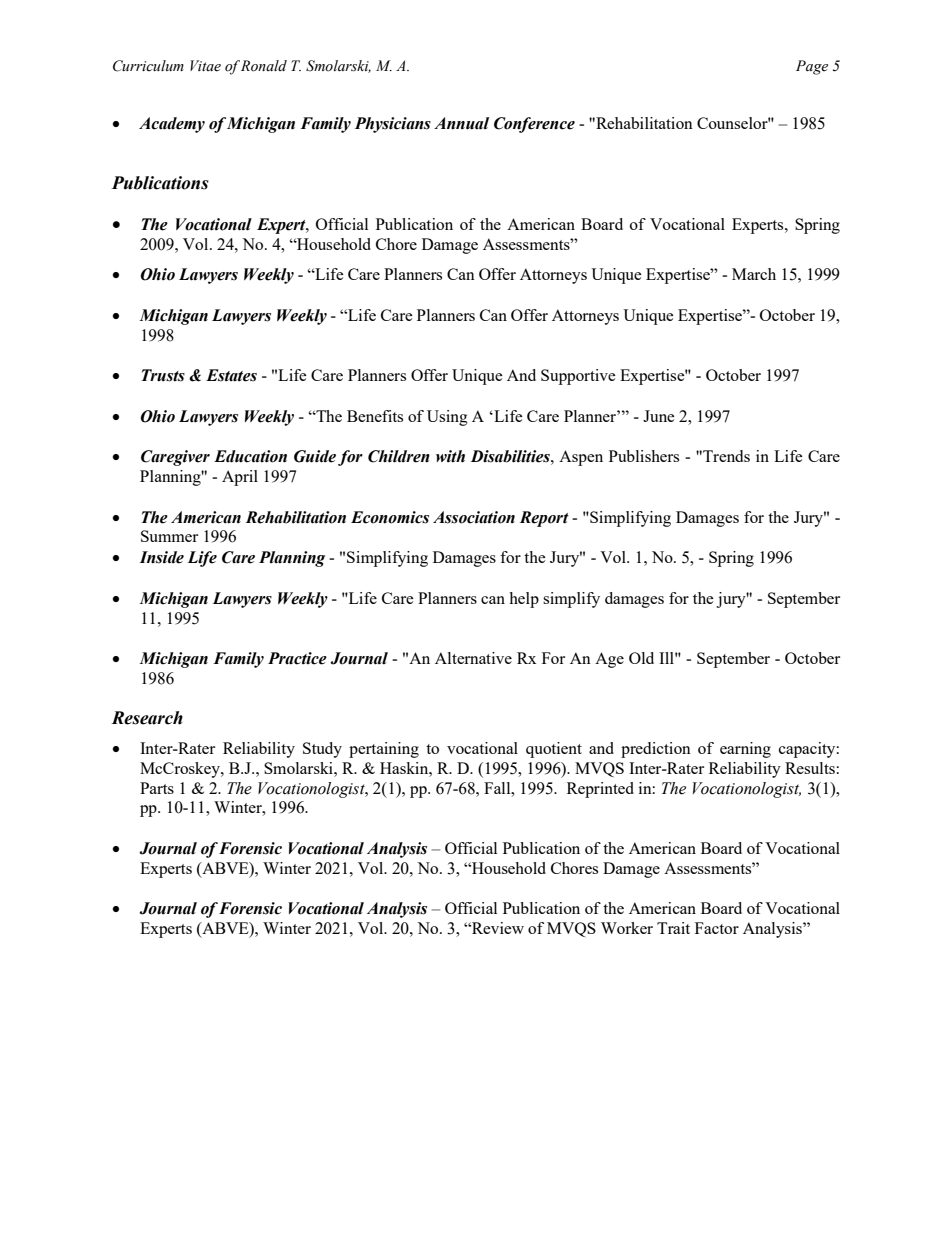  Describe the element at coordinates (231, 375) in the screenshot. I see `Estates` at that location.
